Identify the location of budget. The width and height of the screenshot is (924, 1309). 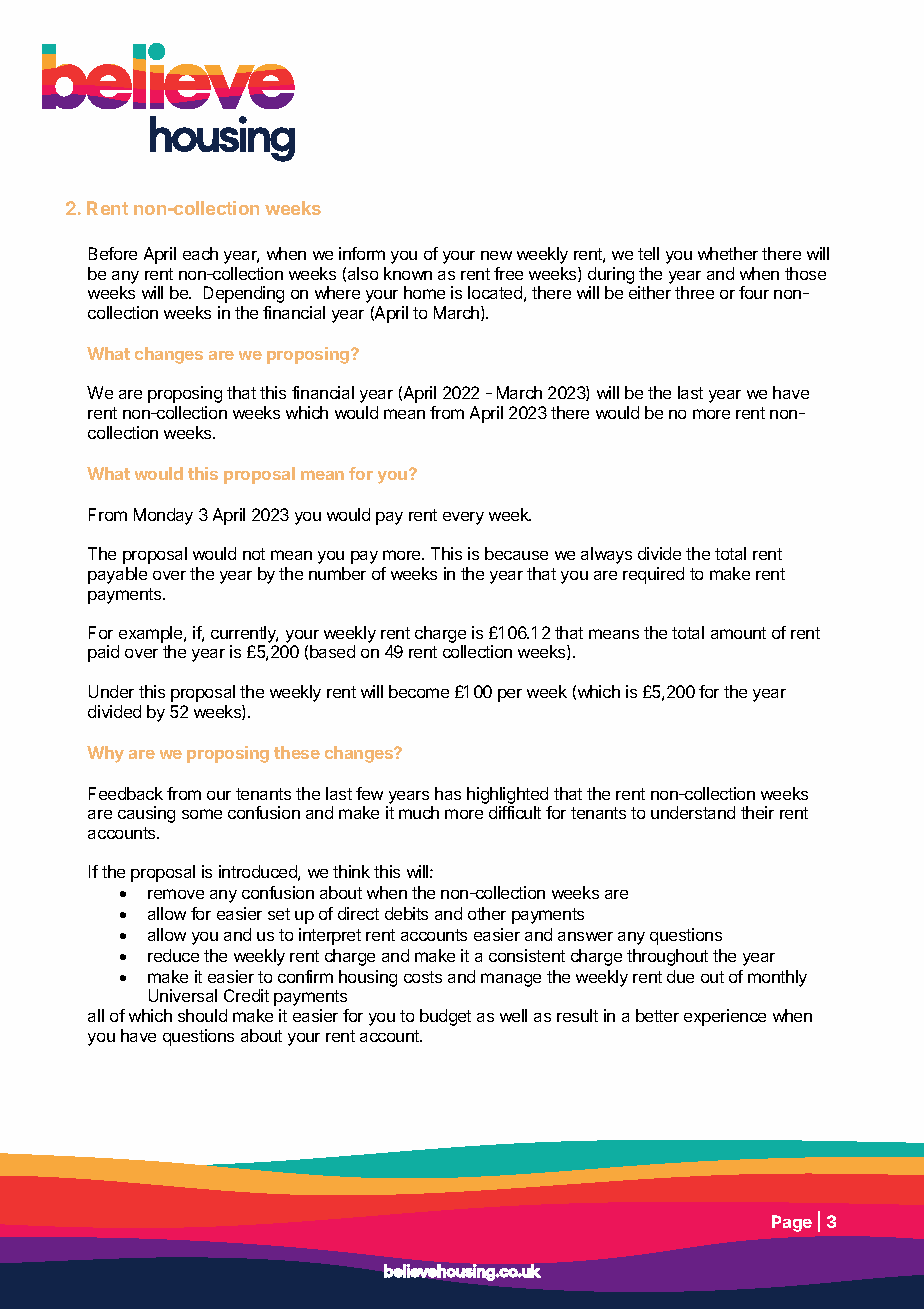
(445, 1017).
